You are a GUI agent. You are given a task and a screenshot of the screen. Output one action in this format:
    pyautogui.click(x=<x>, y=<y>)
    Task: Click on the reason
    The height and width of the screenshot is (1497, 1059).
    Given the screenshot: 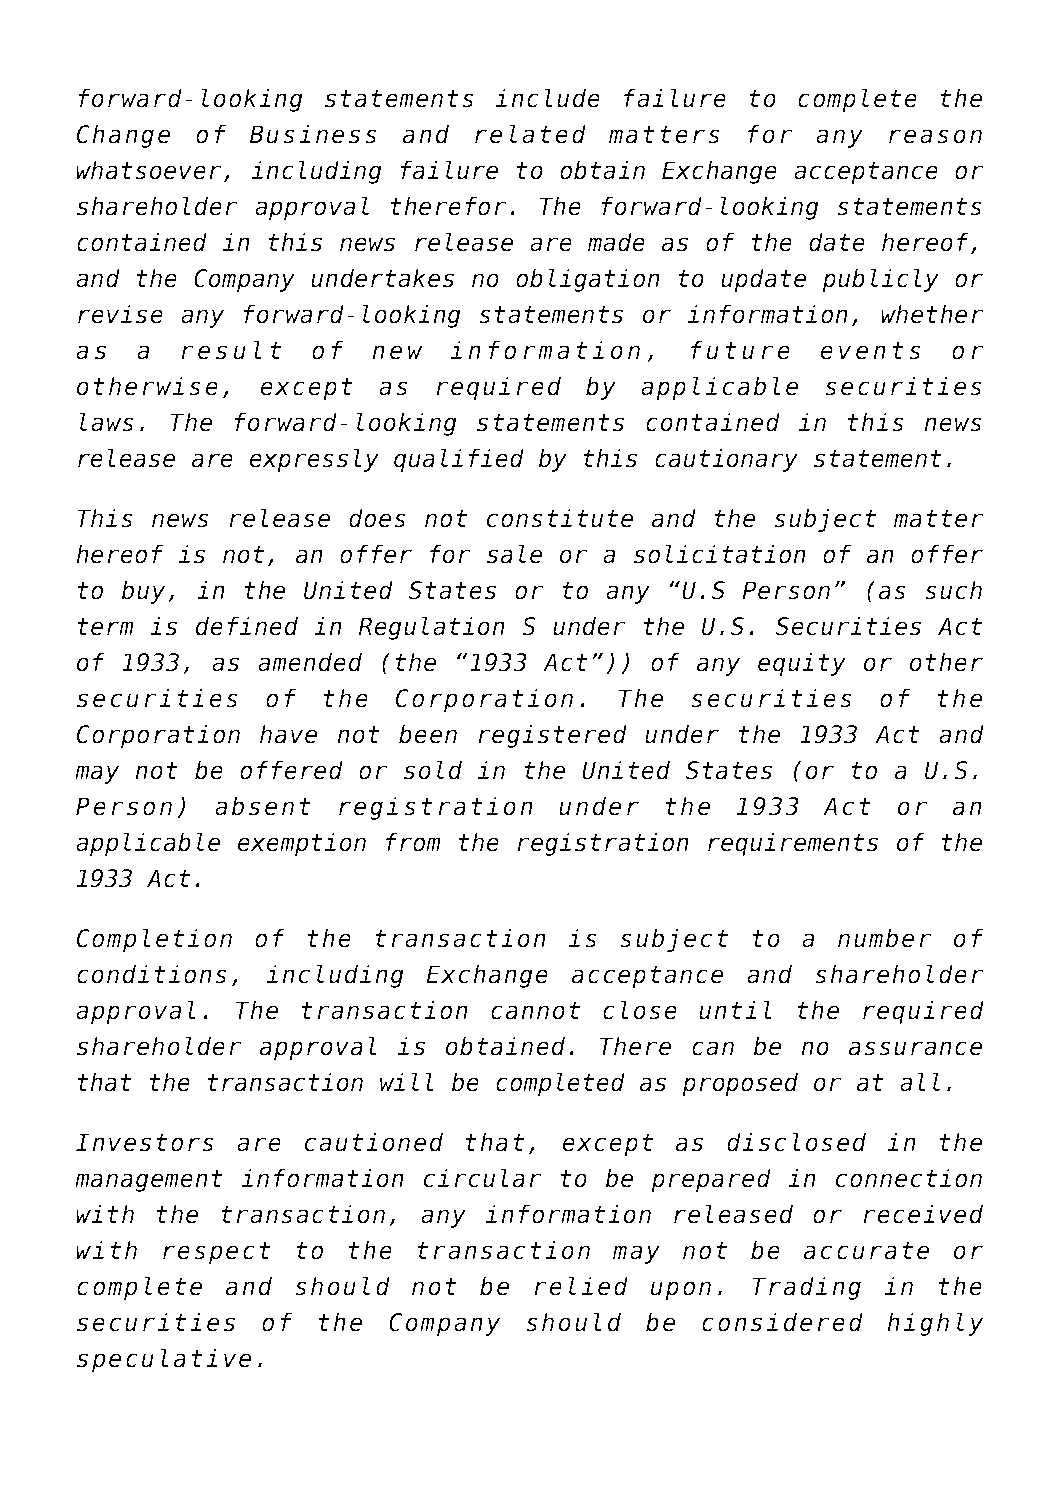 What is the action you would take?
    pyautogui.click(x=935, y=136)
